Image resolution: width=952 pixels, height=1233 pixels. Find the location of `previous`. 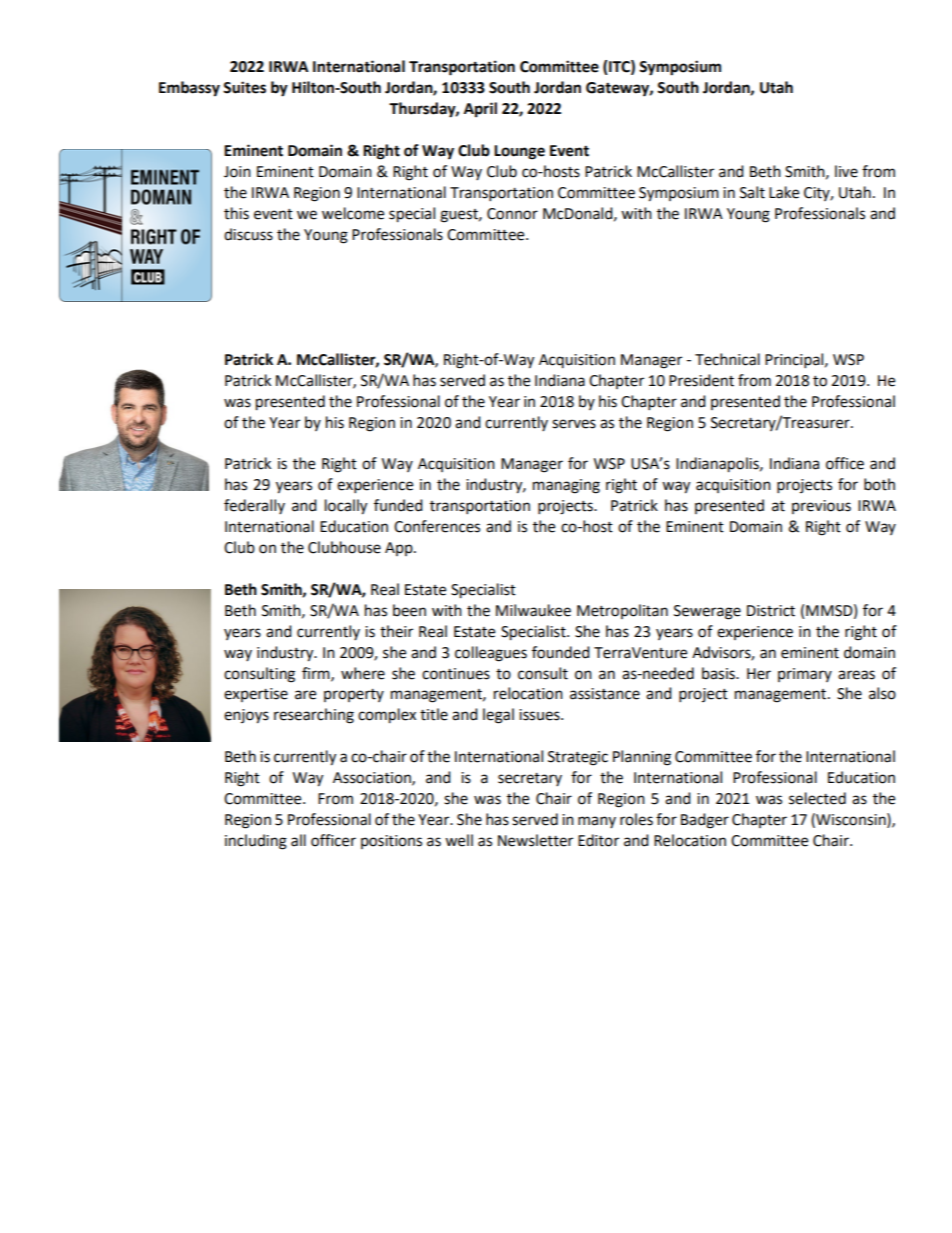

previous is located at coordinates (821, 507).
